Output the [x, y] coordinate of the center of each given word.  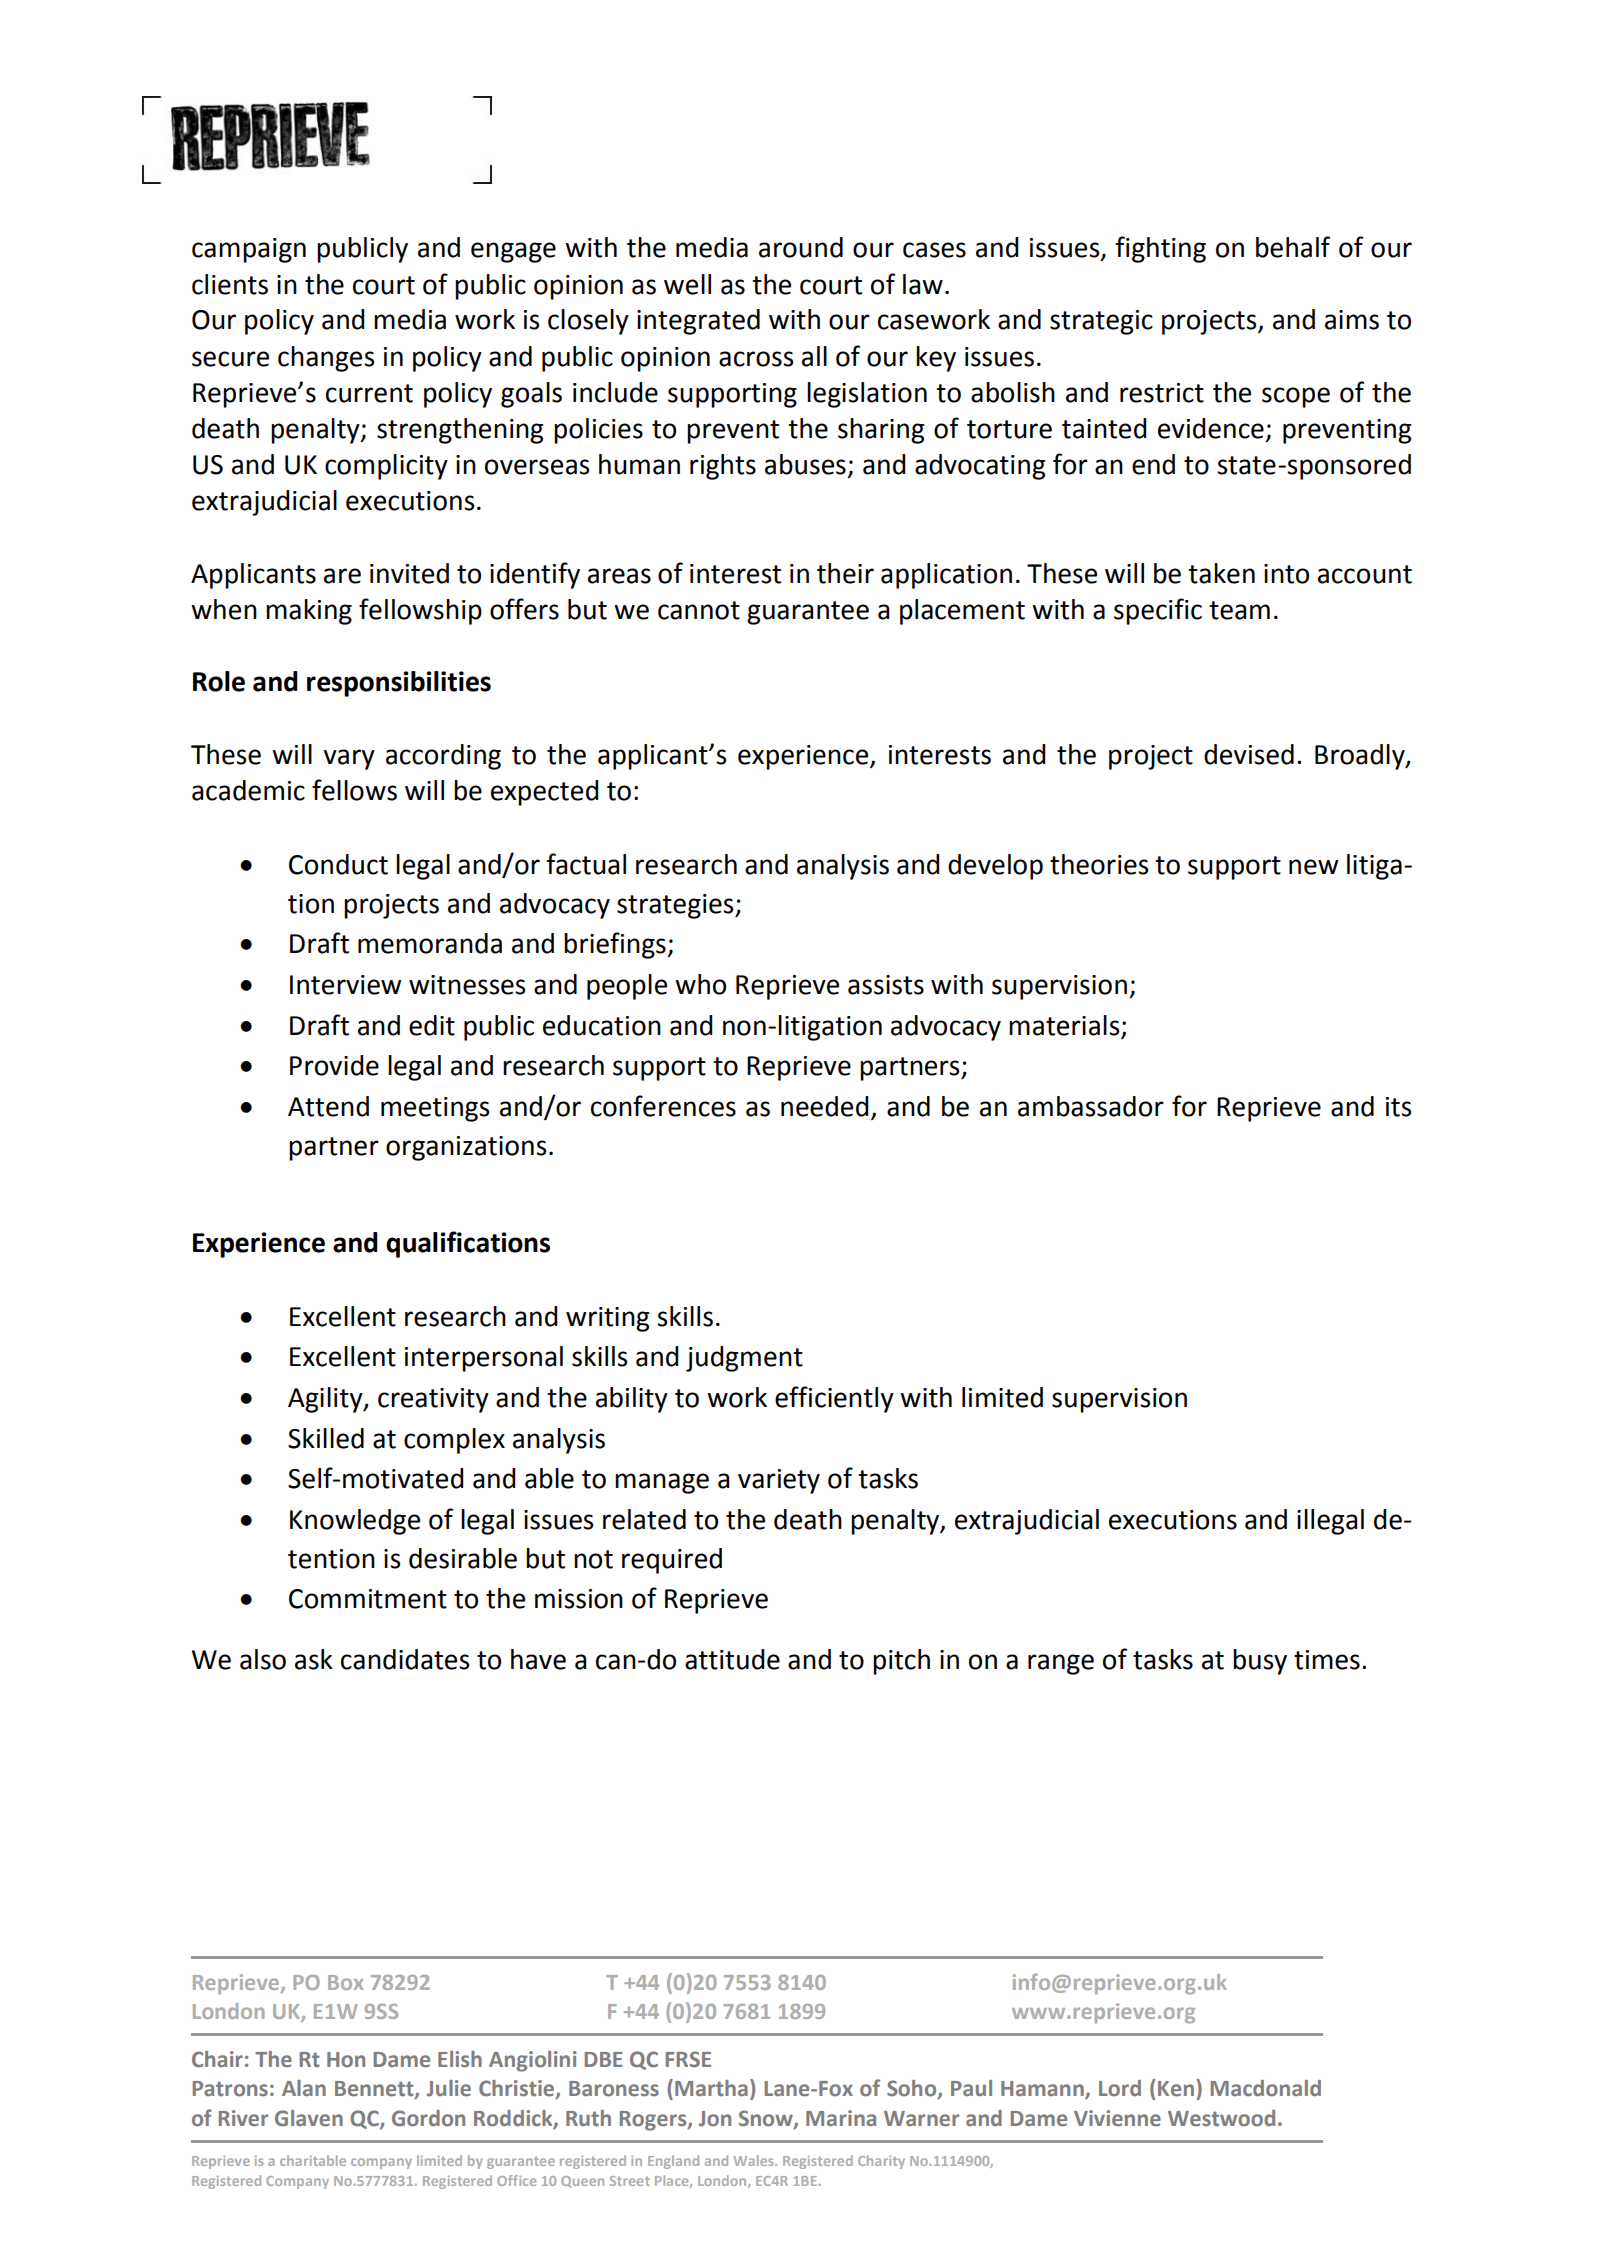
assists [886, 985]
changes [326, 359]
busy [1260, 1662]
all [814, 356]
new [1313, 867]
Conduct [338, 864]
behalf [1293, 247]
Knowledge [355, 1522]
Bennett [375, 2090]
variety [779, 1481]
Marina [841, 2118]
